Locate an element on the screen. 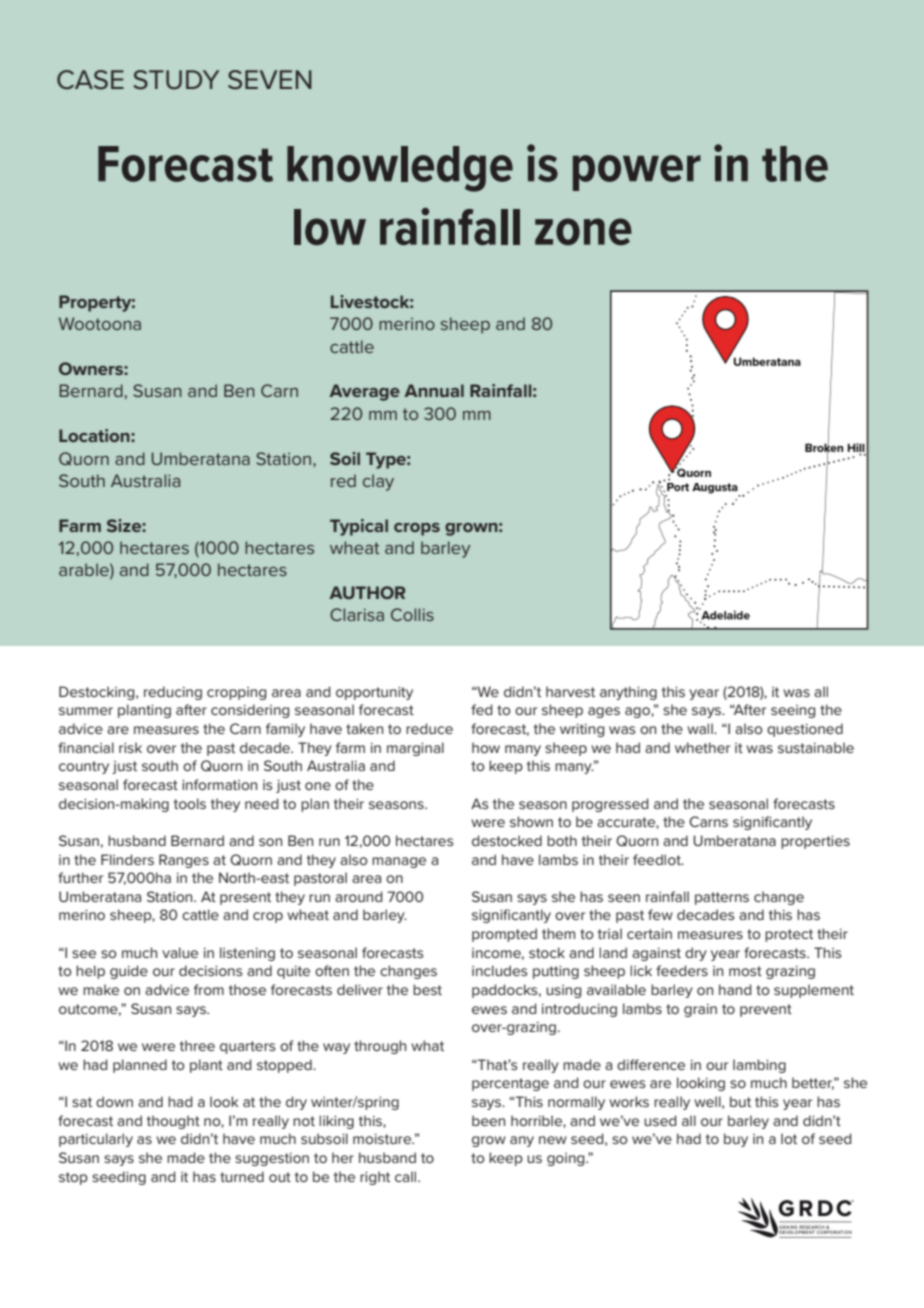 The image size is (924, 1308). clay is located at coordinates (378, 482).
